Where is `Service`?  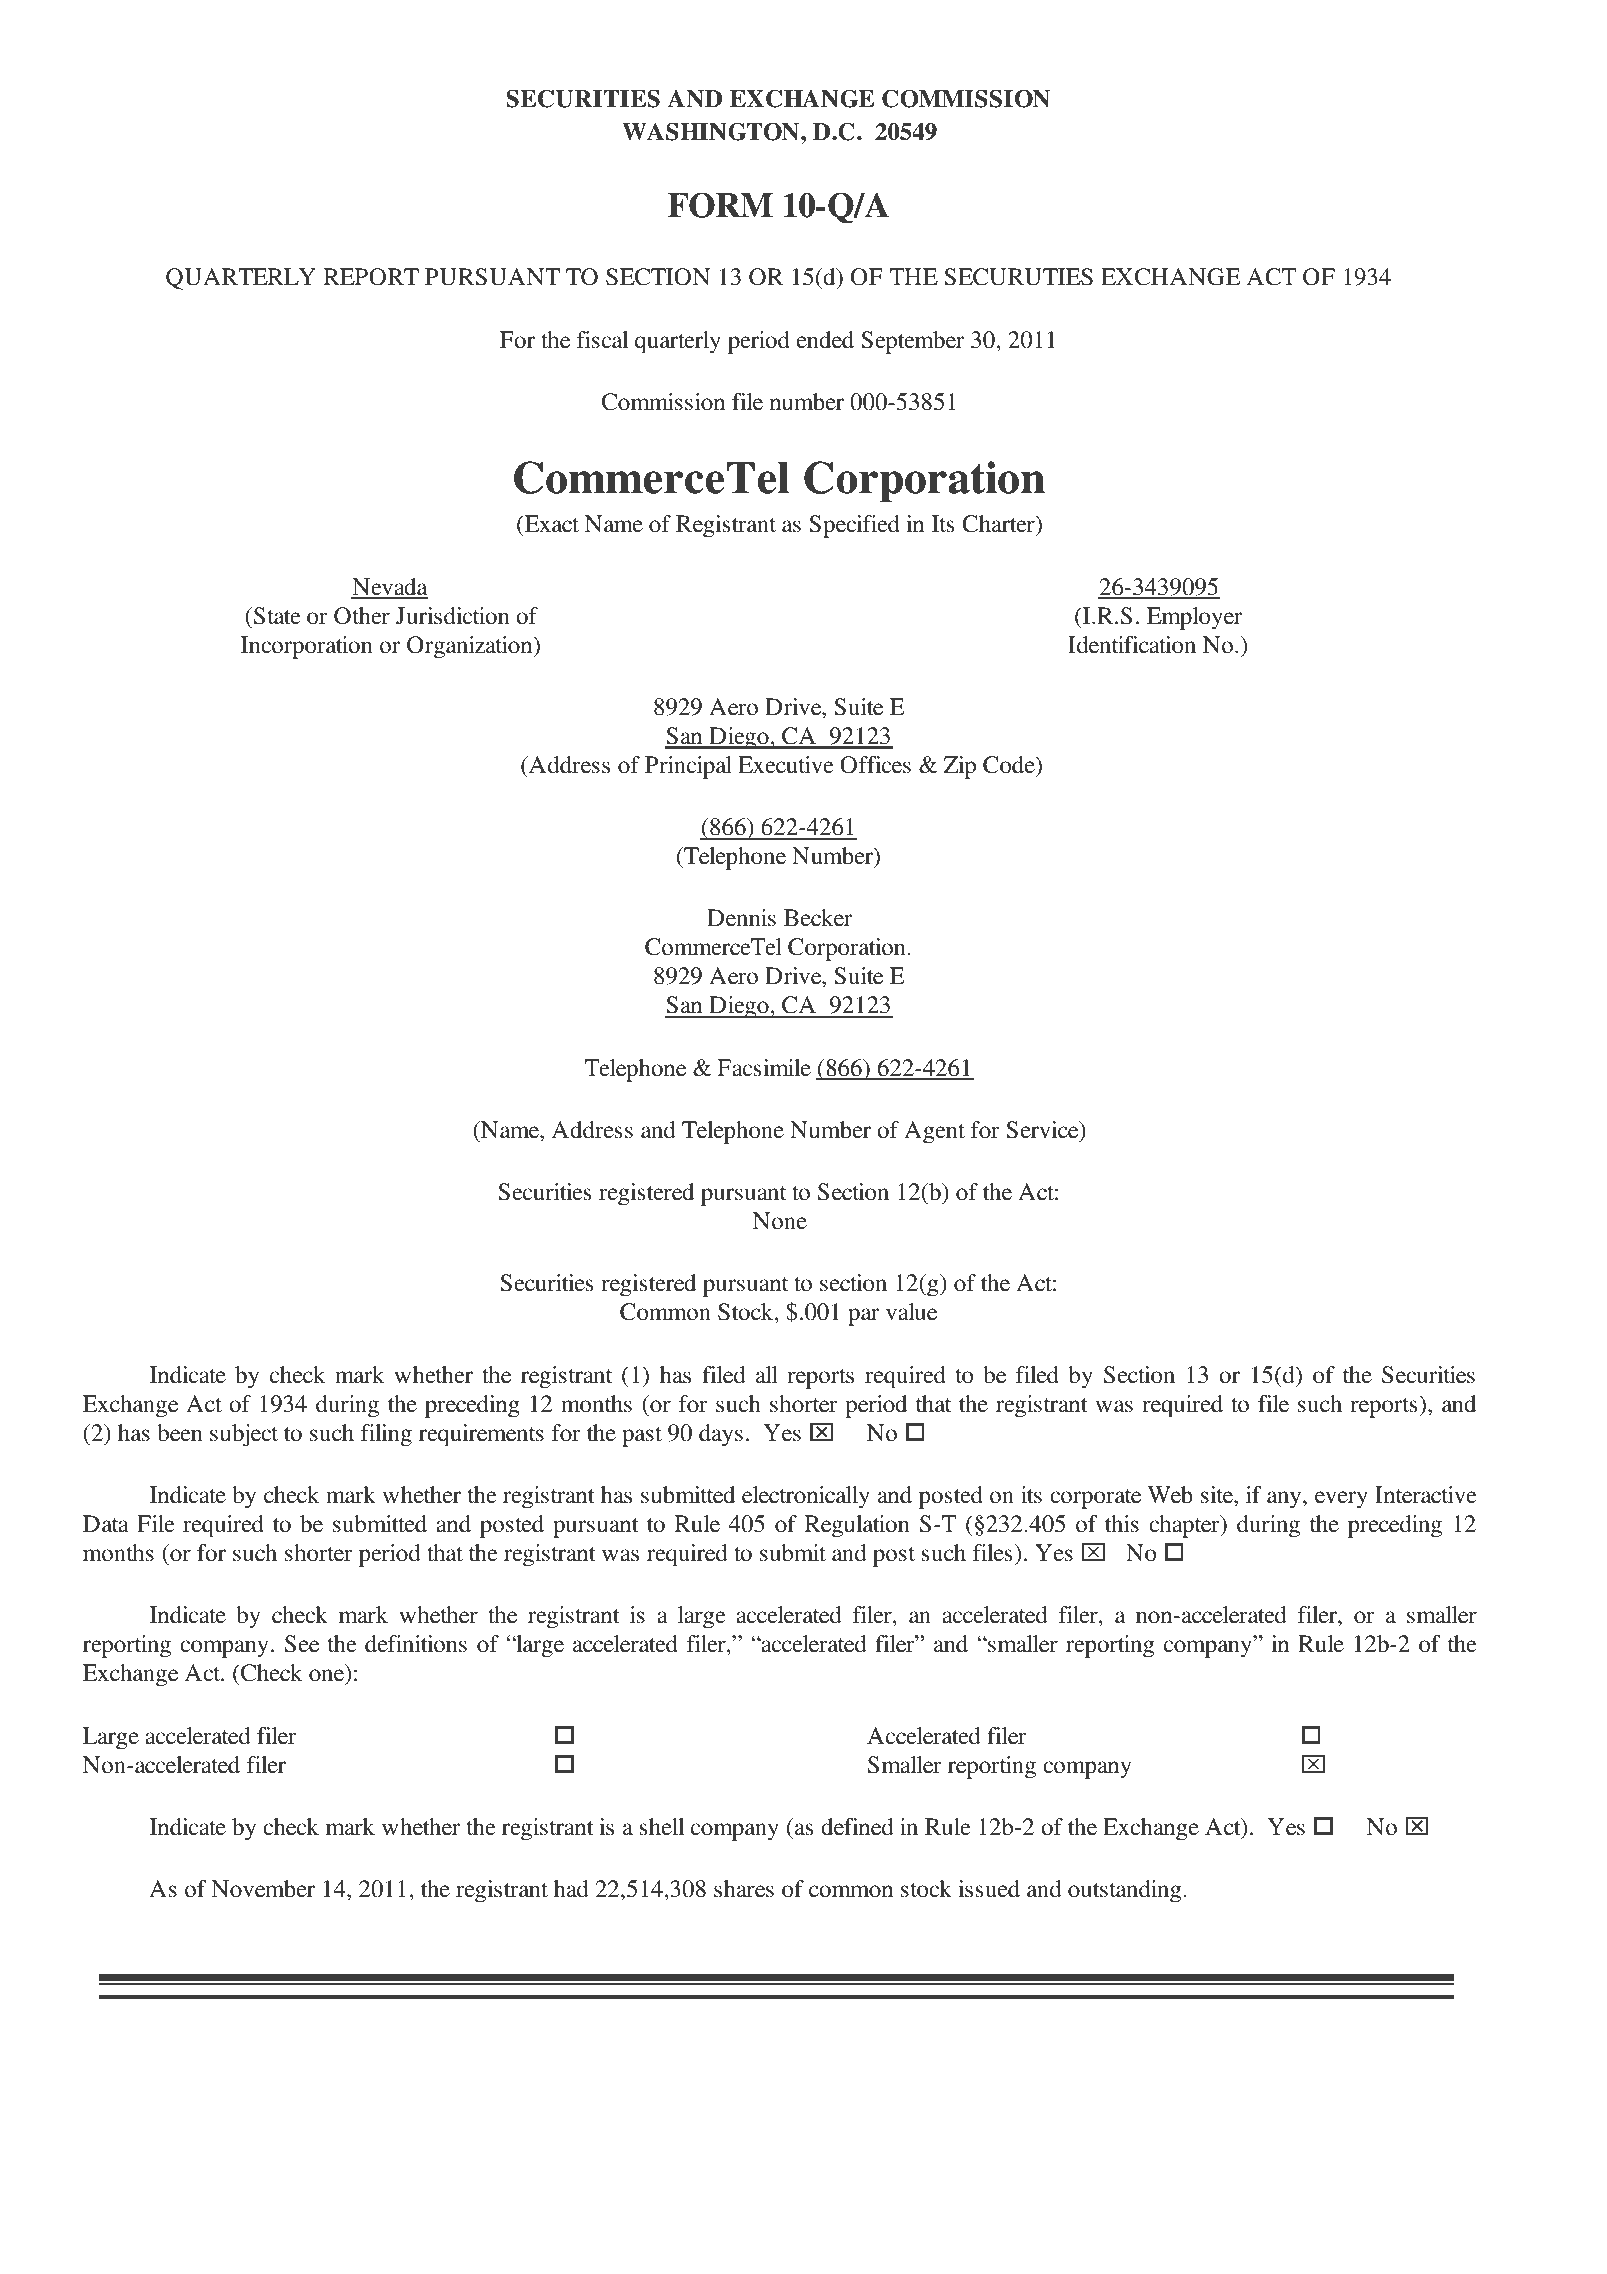 Service is located at coordinates (1043, 1131).
